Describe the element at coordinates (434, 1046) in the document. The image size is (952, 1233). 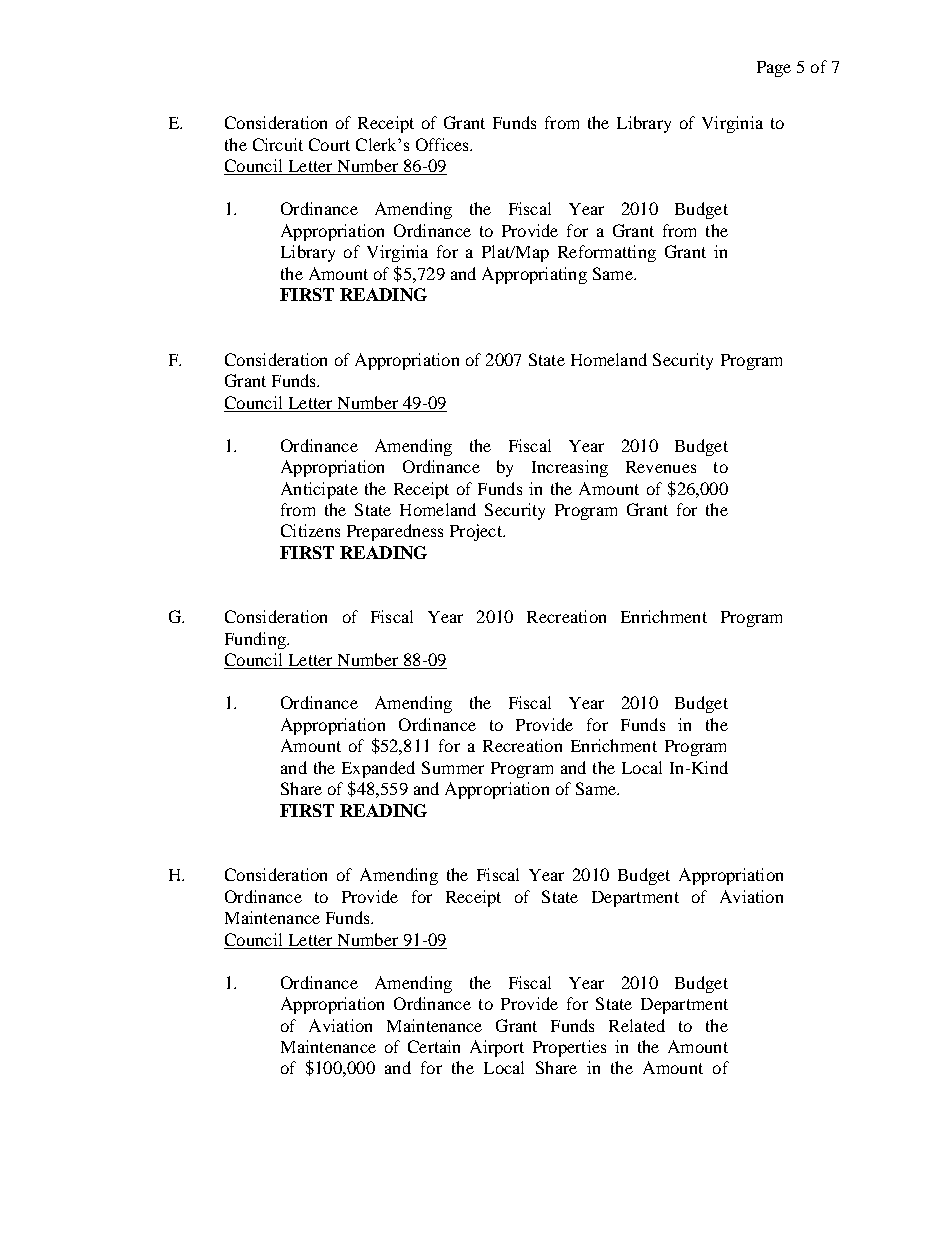
I see `Certain` at that location.
